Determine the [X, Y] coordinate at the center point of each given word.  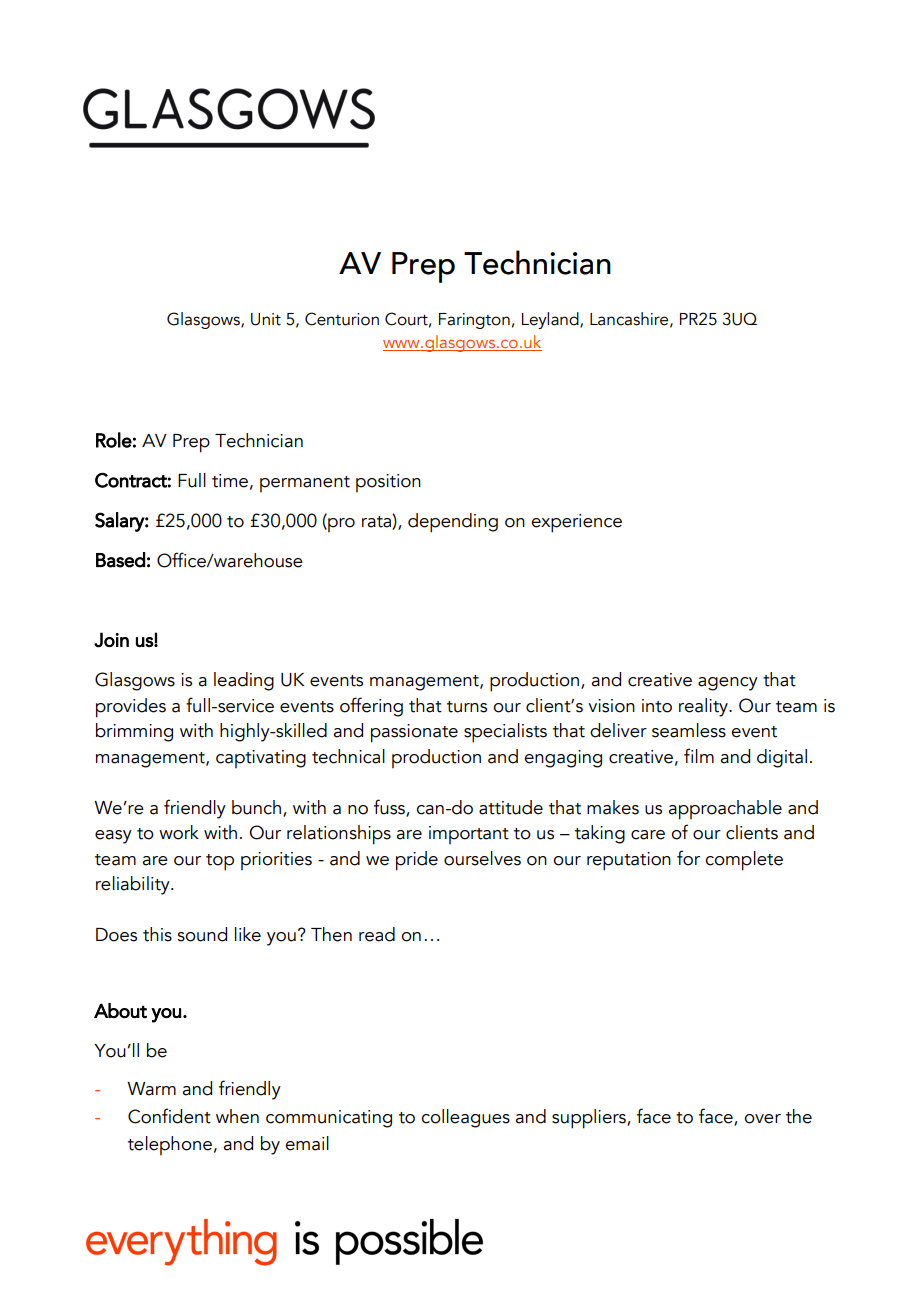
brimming [134, 732]
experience [576, 523]
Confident [169, 1116]
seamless [689, 730]
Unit [266, 319]
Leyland [551, 320]
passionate [414, 733]
